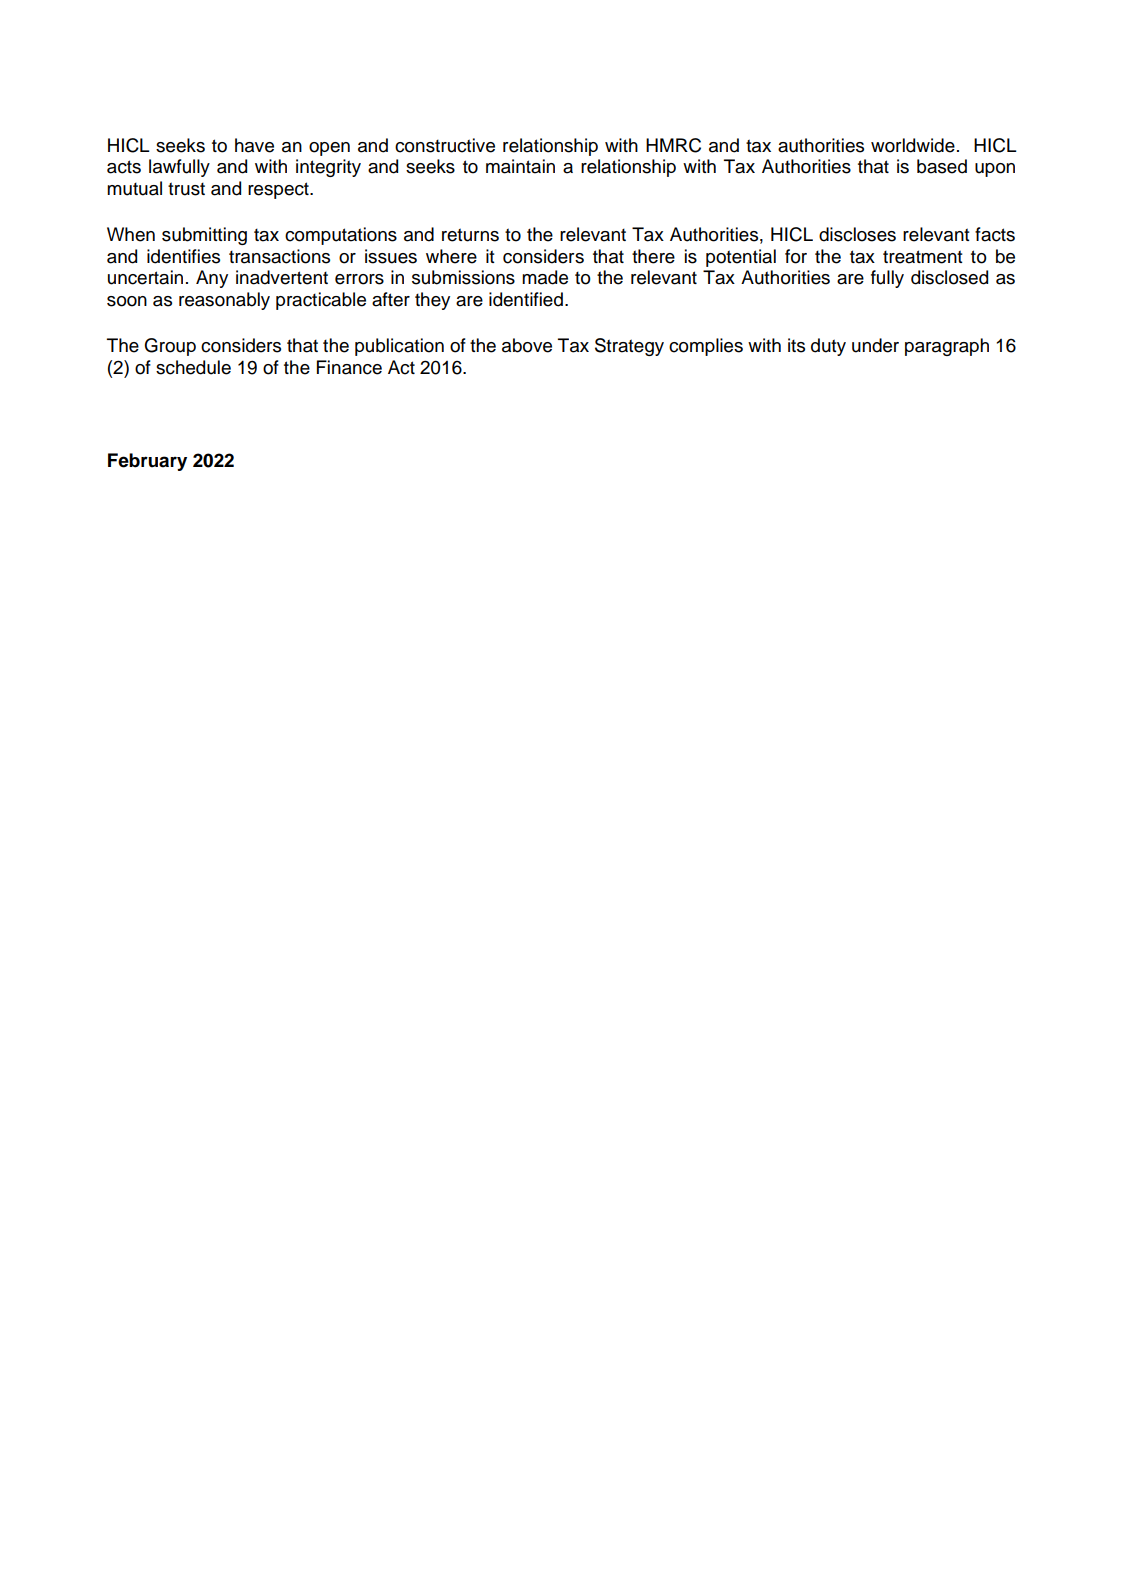  Describe the element at coordinates (949, 277) in the page. I see `disclosed` at that location.
